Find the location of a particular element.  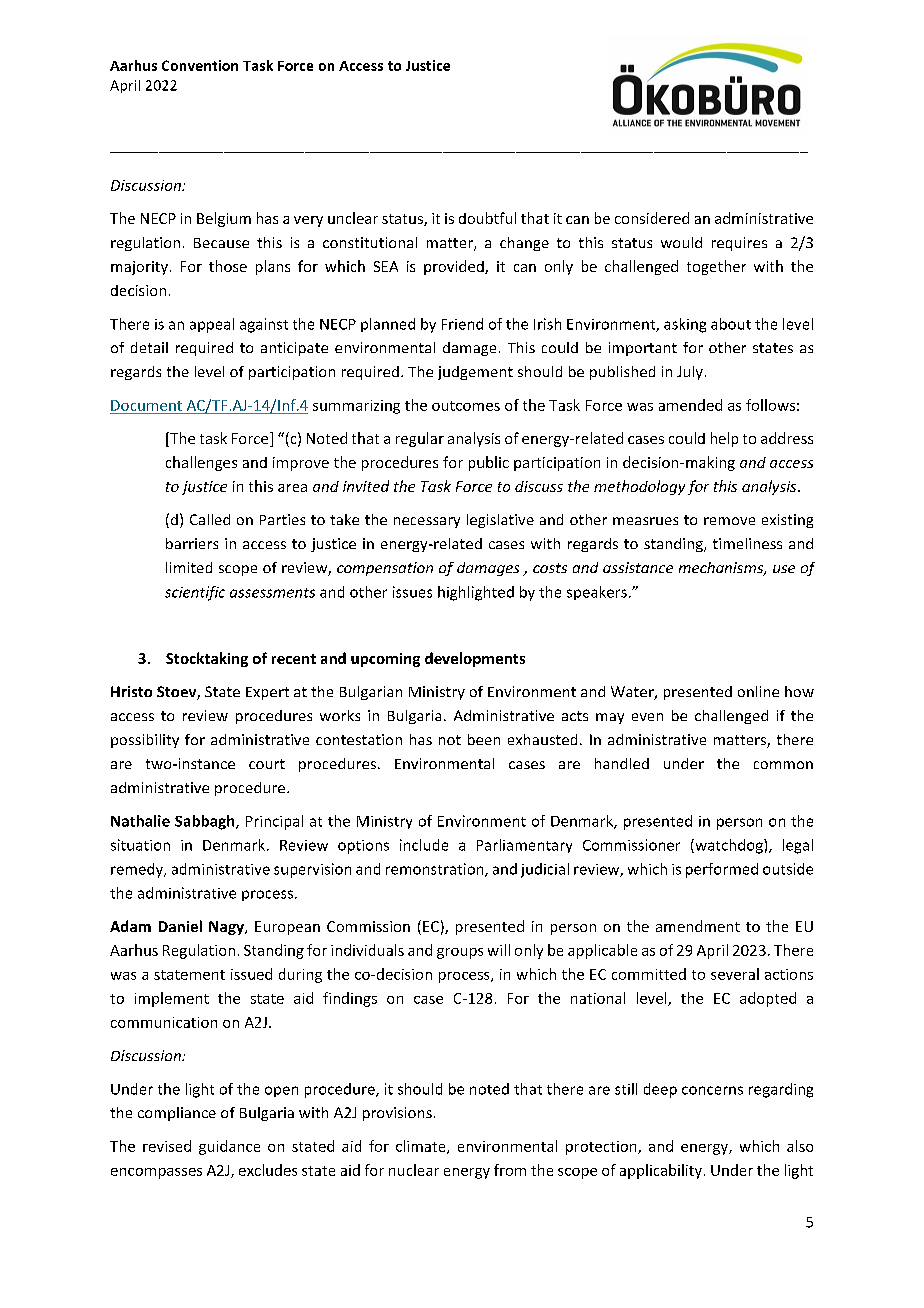

guidance is located at coordinates (229, 1147).
